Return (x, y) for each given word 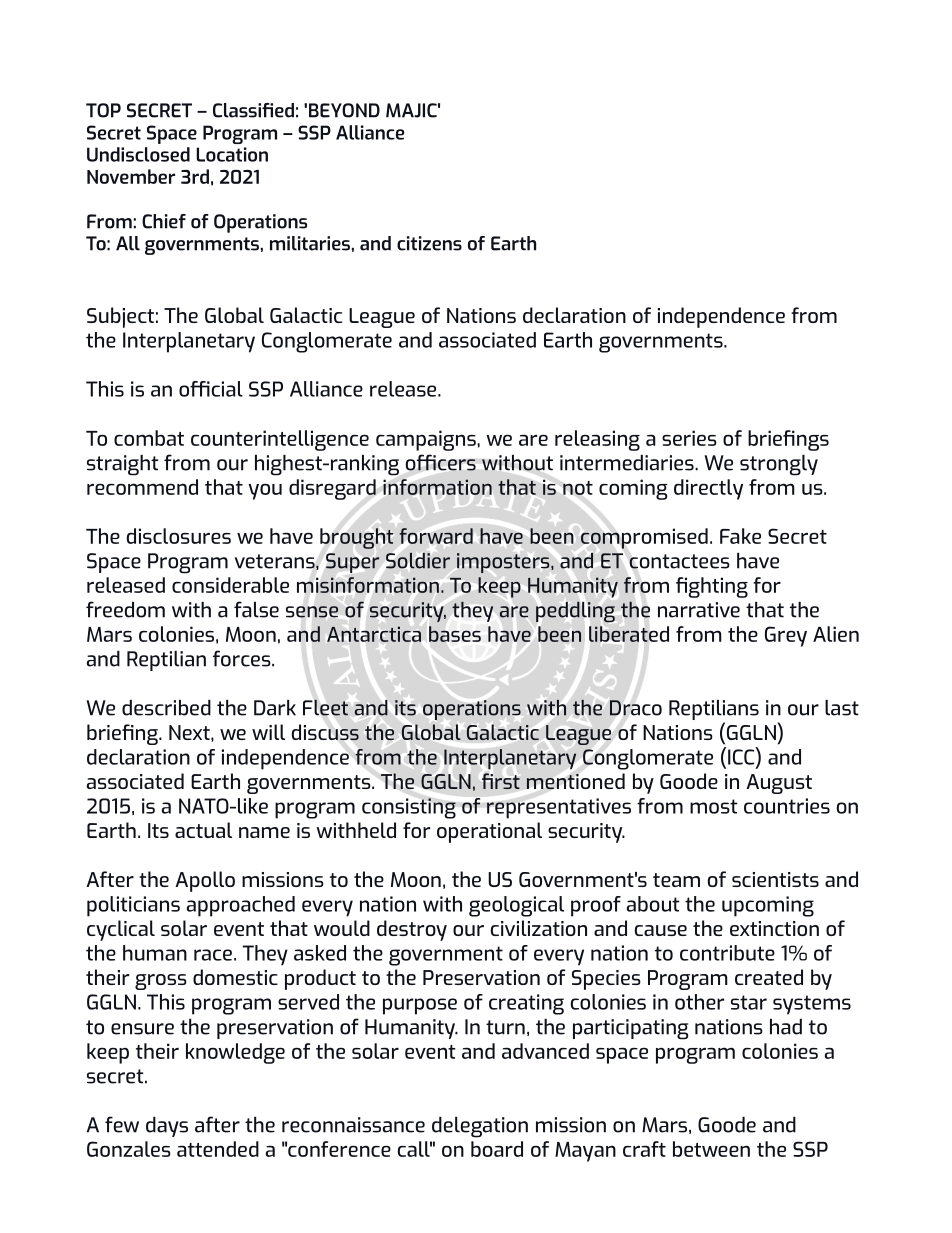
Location (232, 154)
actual (203, 830)
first (501, 781)
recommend (142, 487)
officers (441, 462)
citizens (429, 243)
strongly (779, 465)
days (167, 1127)
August (779, 784)
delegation (480, 1127)
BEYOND (344, 110)
